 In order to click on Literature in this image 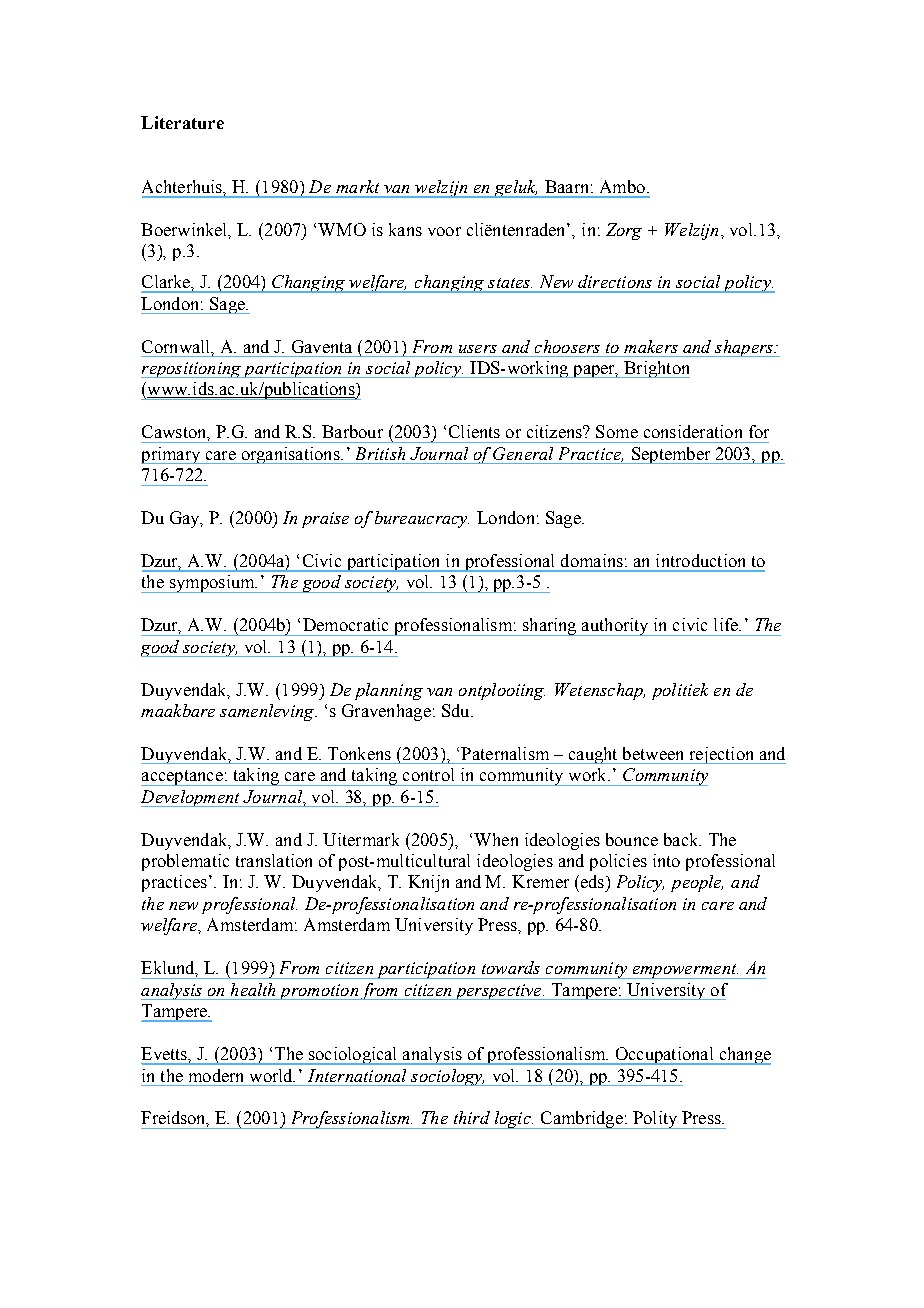, I will do `click(182, 122)`.
